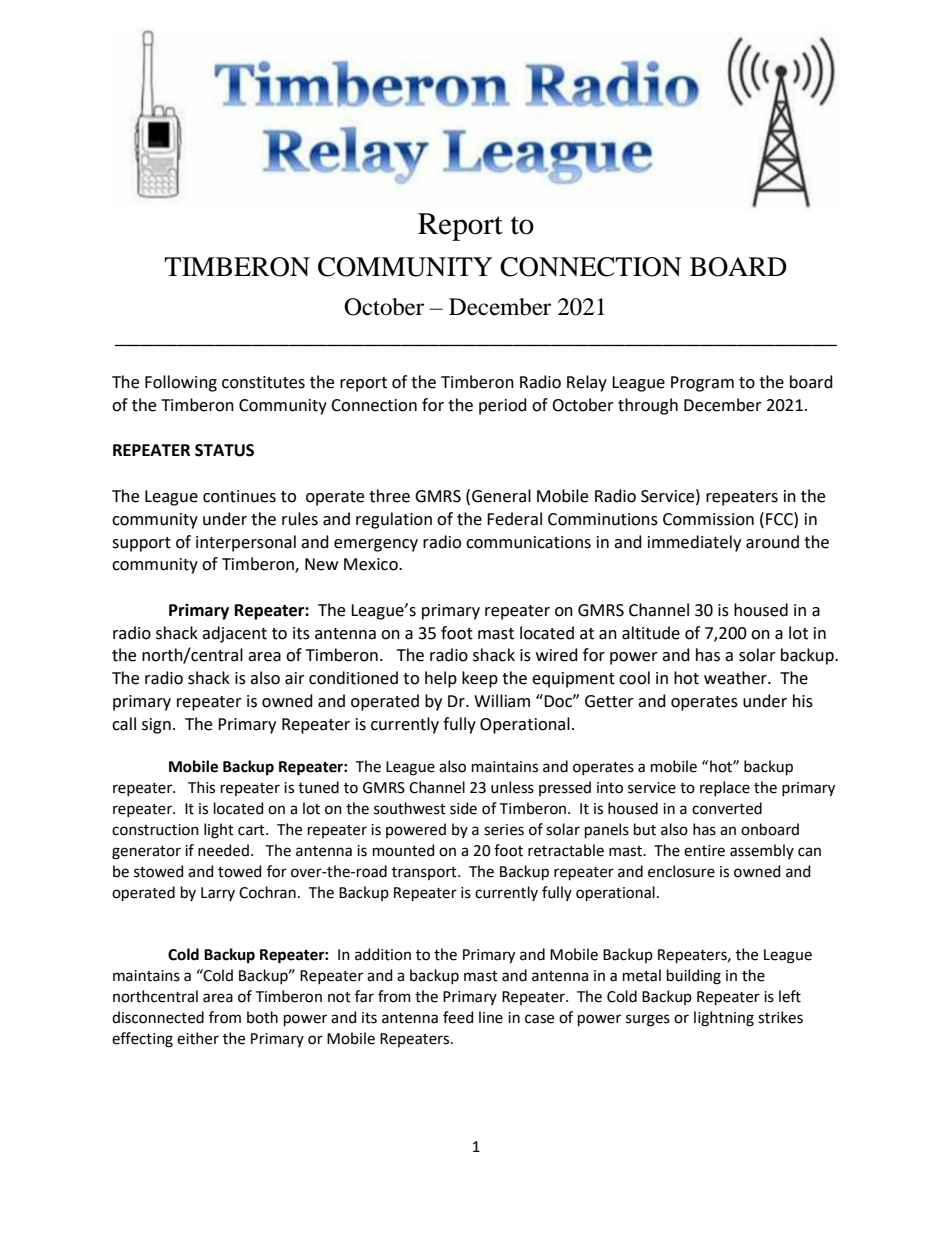 The image size is (952, 1233). Describe the element at coordinates (736, 678) in the image. I see `weather` at that location.
